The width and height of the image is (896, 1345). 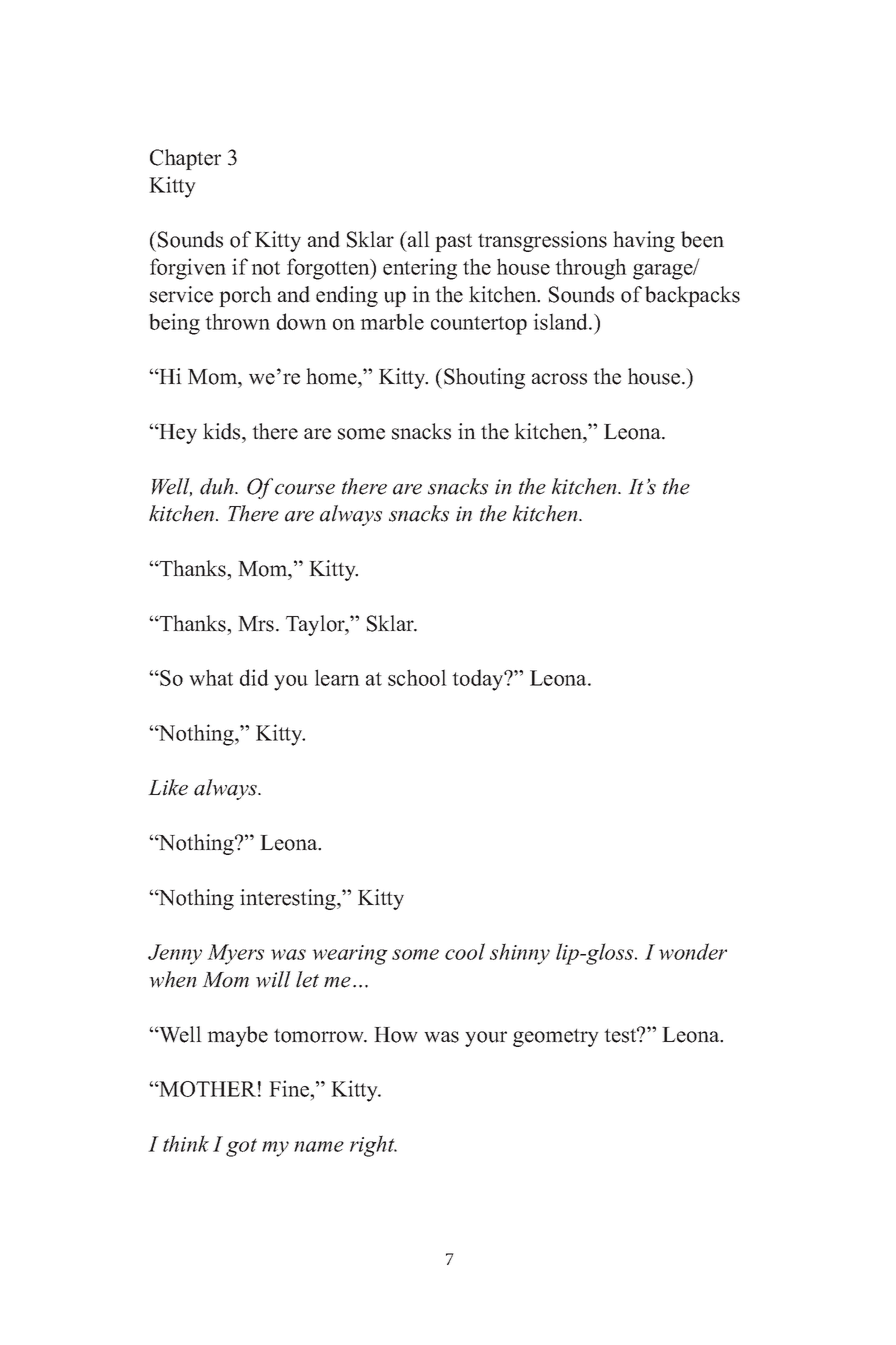 What do you see at coordinates (418, 239) in the image?
I see `all` at bounding box center [418, 239].
